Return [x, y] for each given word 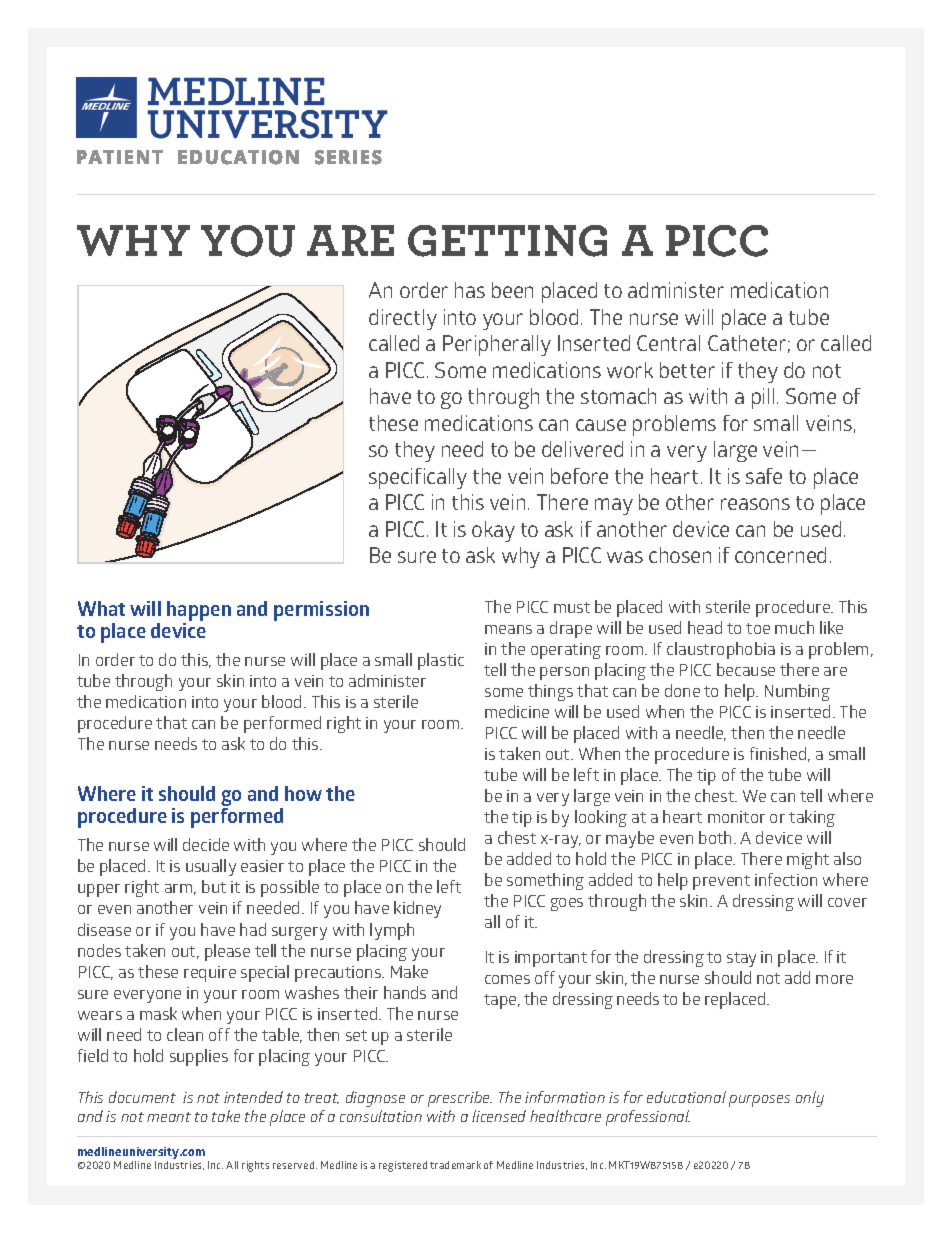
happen [199, 611]
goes [567, 904]
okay [493, 531]
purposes [759, 1101]
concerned [780, 555]
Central [668, 343]
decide [206, 844]
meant [169, 1117]
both [715, 837]
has [470, 290]
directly [403, 319]
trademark [455, 1165]
